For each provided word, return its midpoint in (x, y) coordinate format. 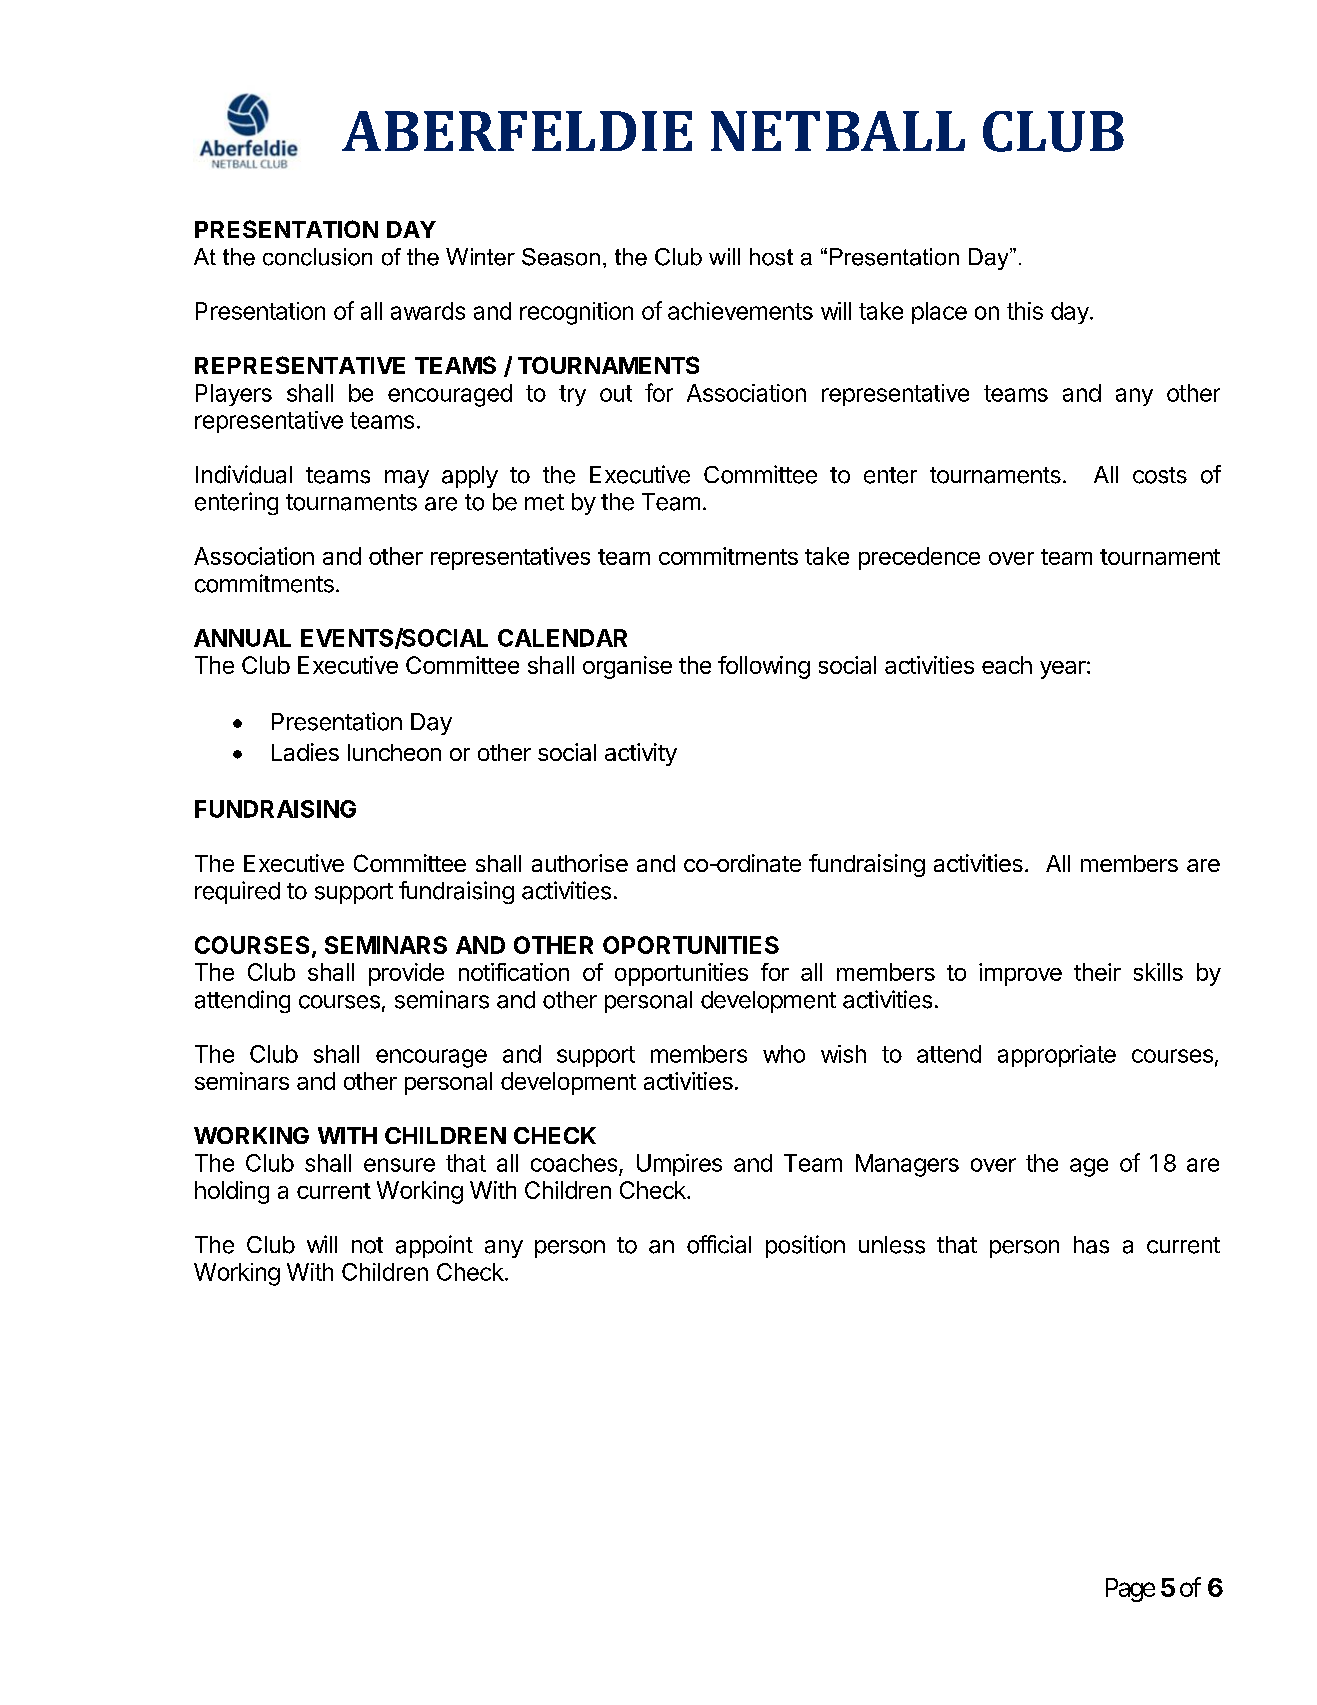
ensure (399, 1165)
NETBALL (838, 131)
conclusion (317, 257)
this (1025, 311)
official (719, 1244)
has (1091, 1245)
